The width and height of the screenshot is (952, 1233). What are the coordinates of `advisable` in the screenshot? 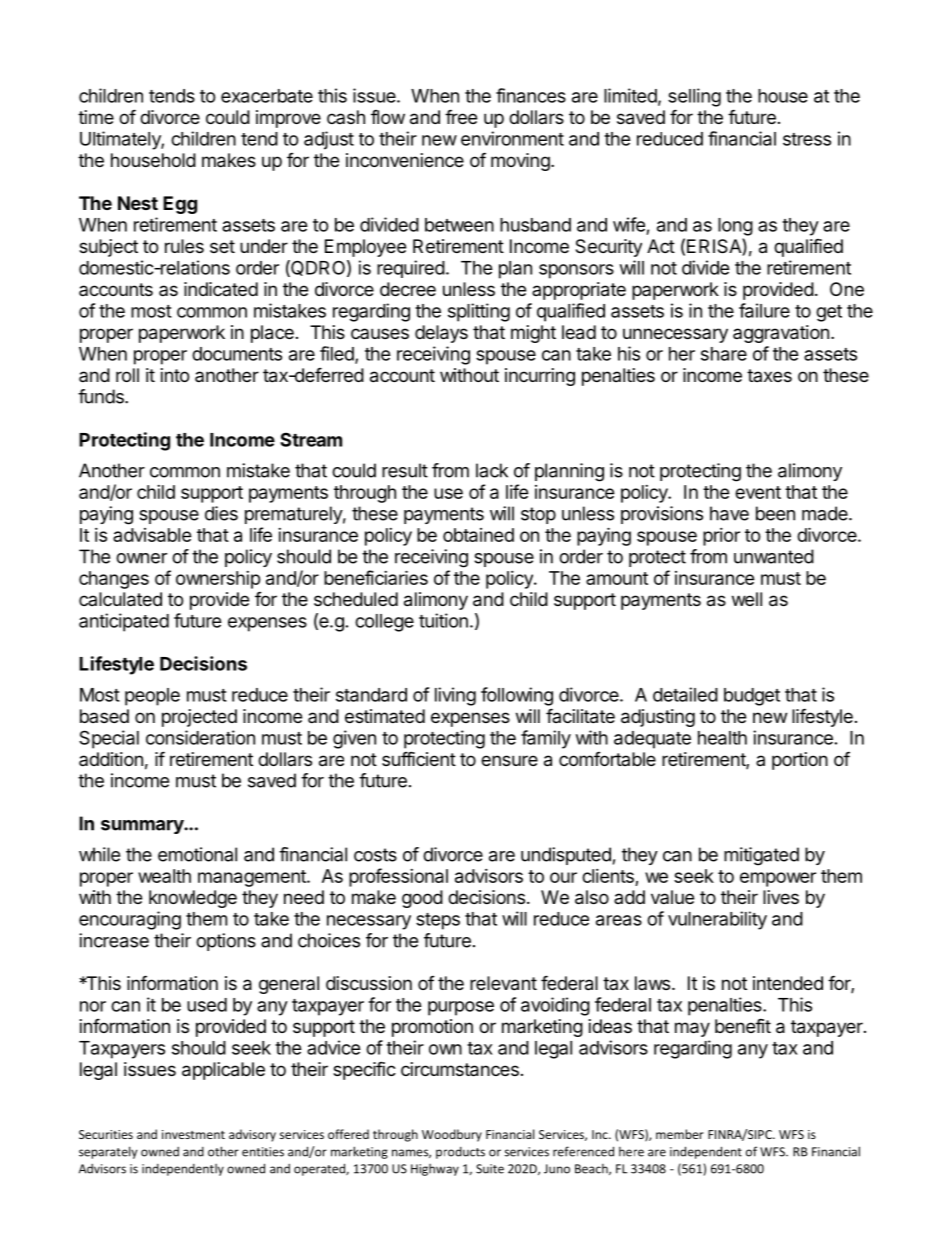 It's located at (152, 535).
